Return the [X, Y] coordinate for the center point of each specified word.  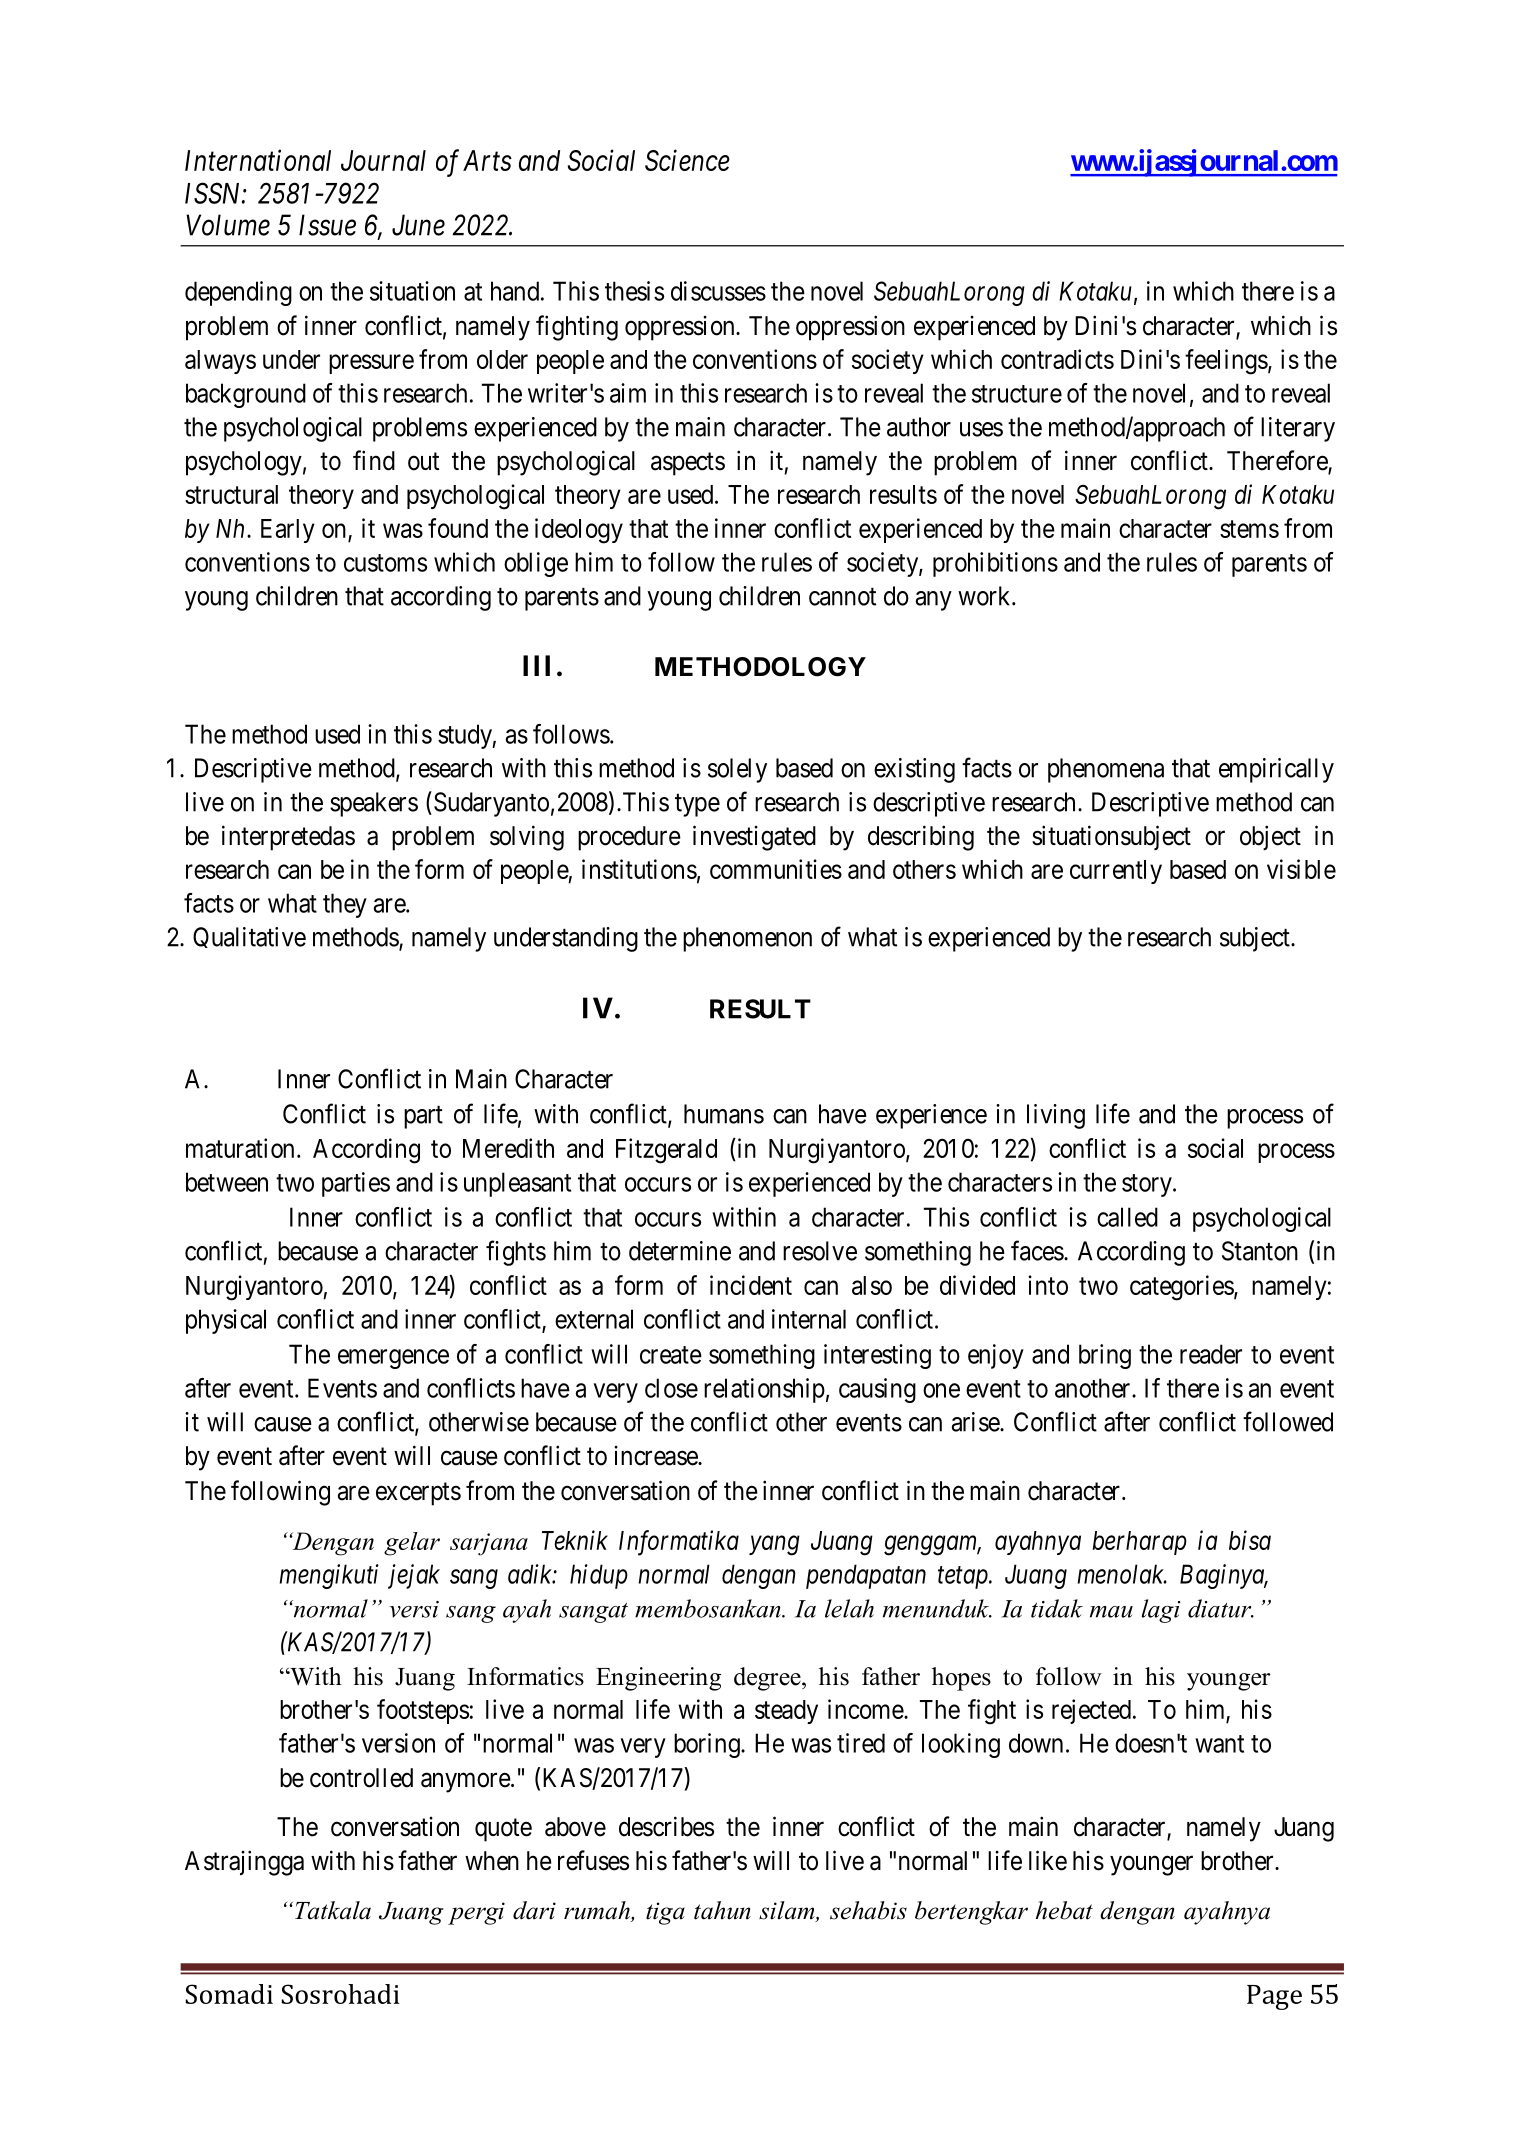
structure [1017, 394]
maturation [240, 1148]
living [1056, 1116]
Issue [327, 225]
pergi [476, 1913]
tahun [722, 1910]
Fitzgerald [666, 1151]
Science [687, 160]
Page [1274, 1997]
